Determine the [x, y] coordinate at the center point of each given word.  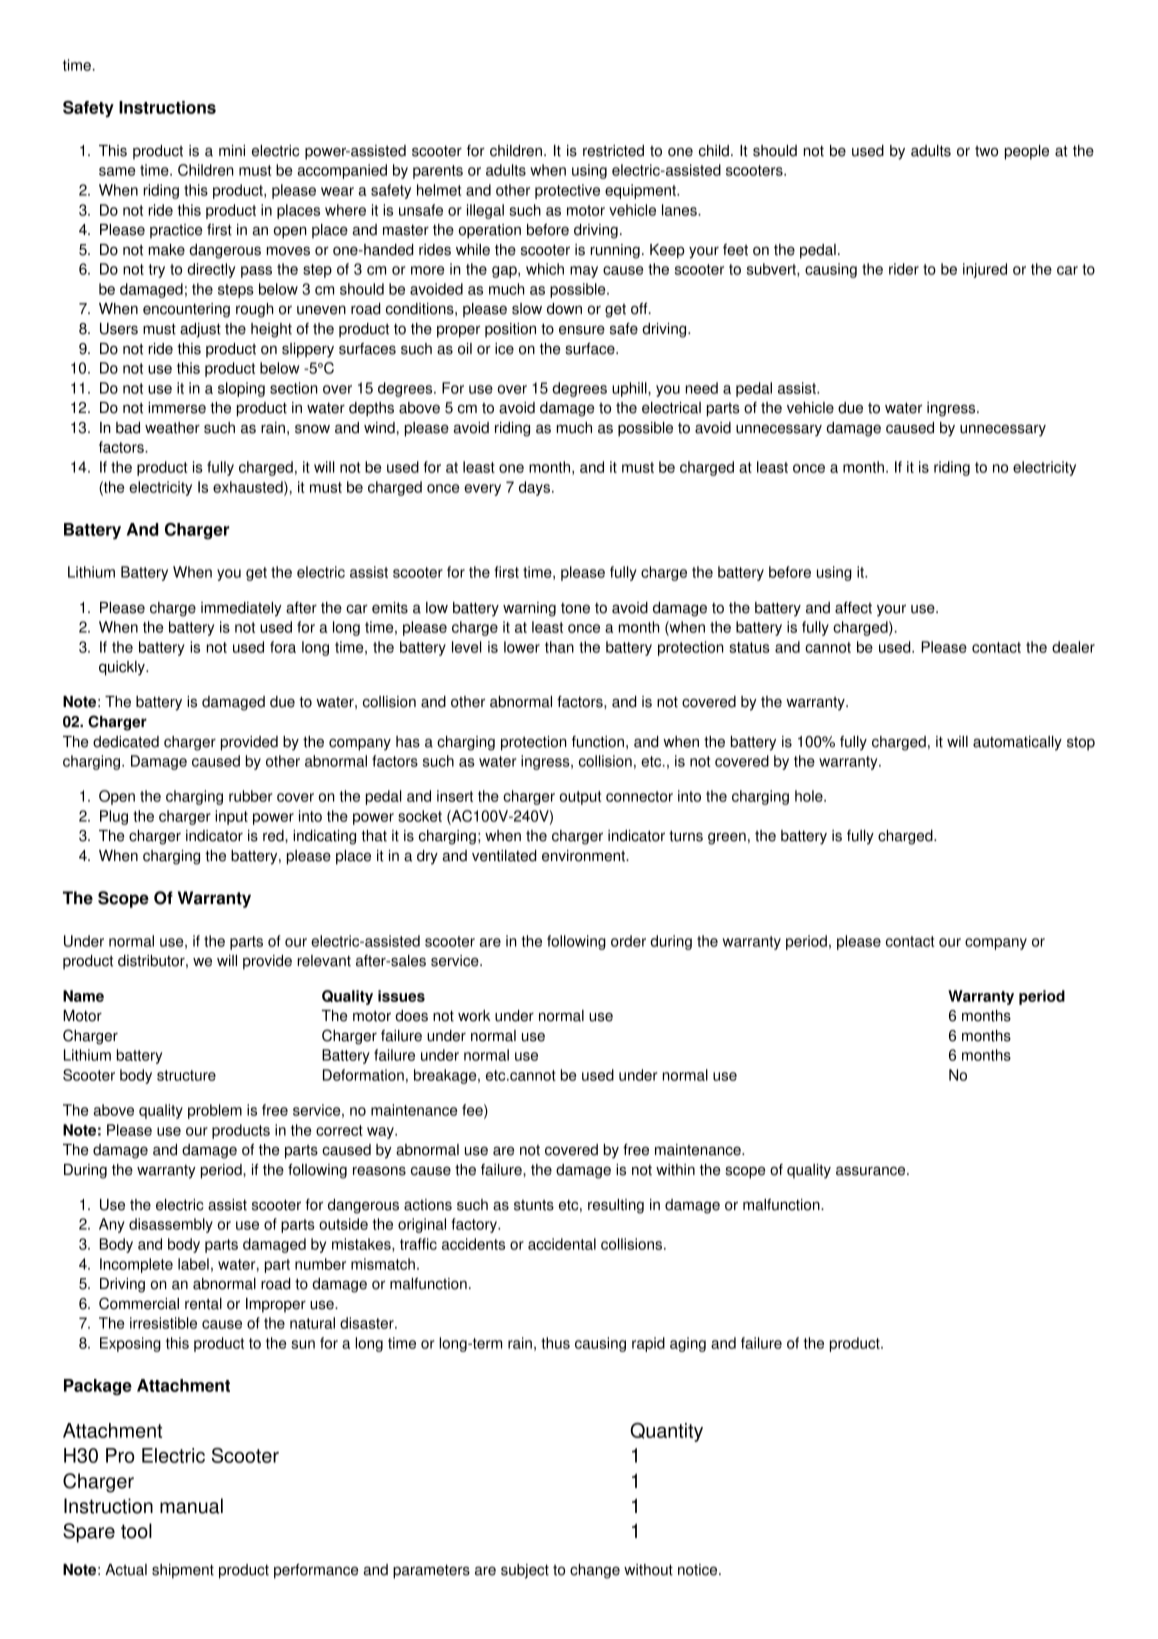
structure [186, 1075]
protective [567, 191]
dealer [1073, 647]
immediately [241, 609]
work [474, 1016]
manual [191, 1506]
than [559, 647]
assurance [872, 1171]
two [986, 151]
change [595, 1571]
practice [176, 231]
